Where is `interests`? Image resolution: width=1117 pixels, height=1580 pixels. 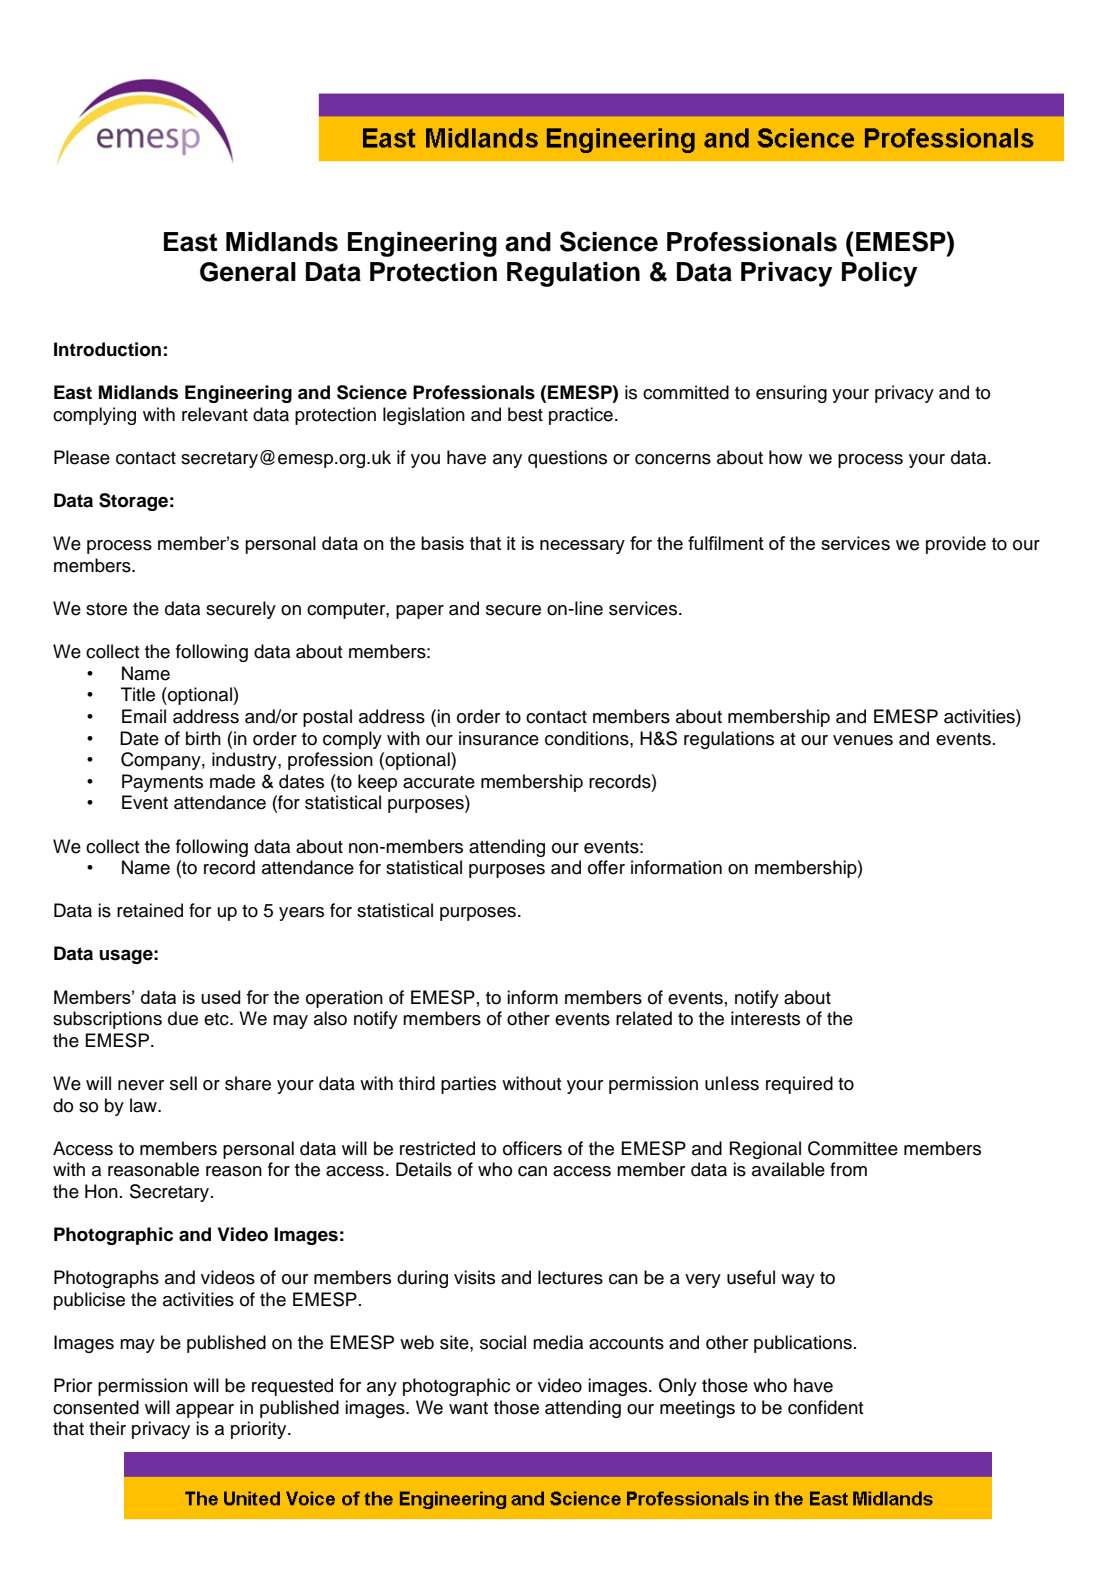
interests is located at coordinates (765, 1018).
